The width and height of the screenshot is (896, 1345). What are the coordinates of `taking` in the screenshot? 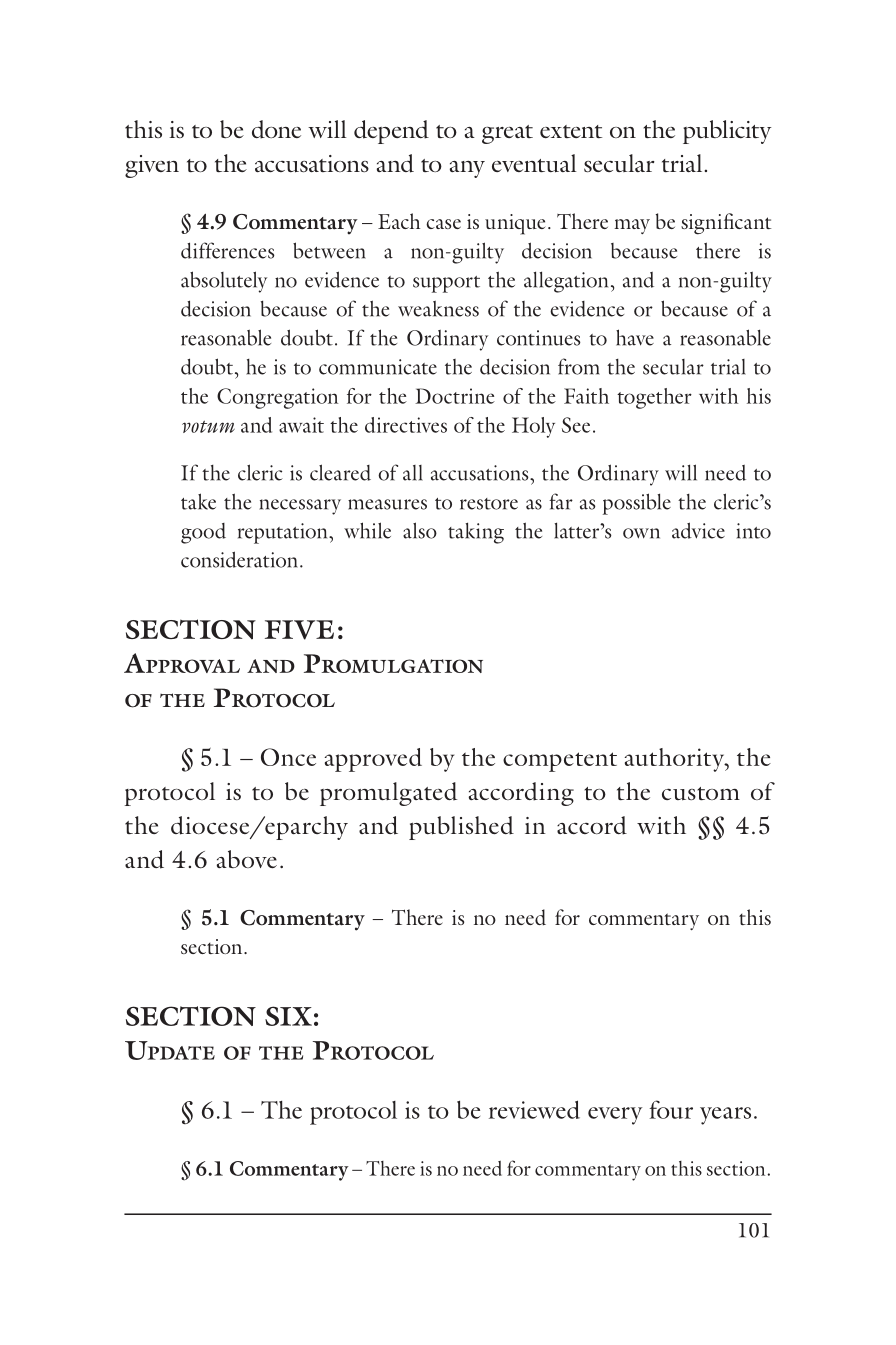 It's located at (476, 533).
